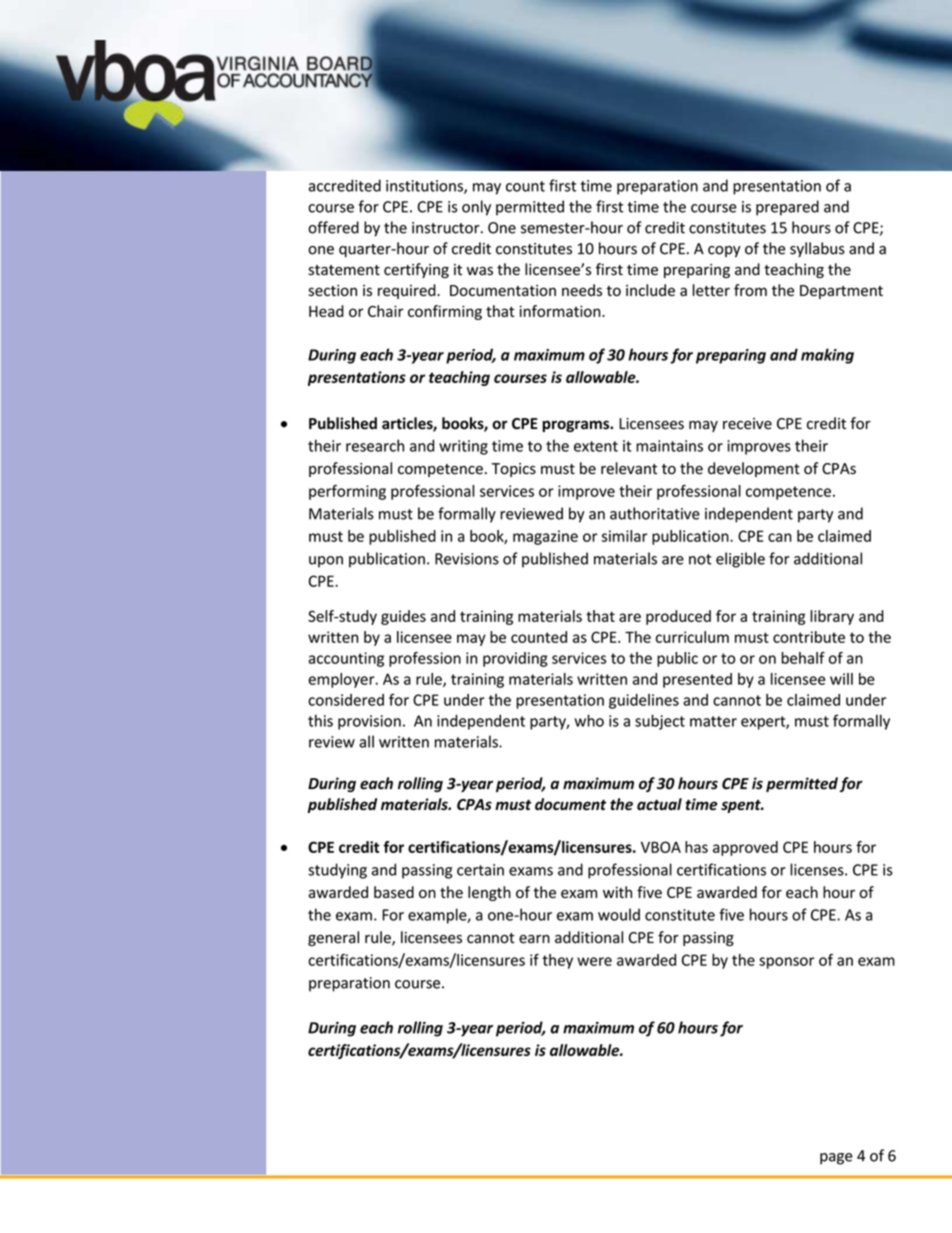 The height and width of the screenshot is (1233, 952). Describe the element at coordinates (557, 961) in the screenshot. I see `they` at that location.
